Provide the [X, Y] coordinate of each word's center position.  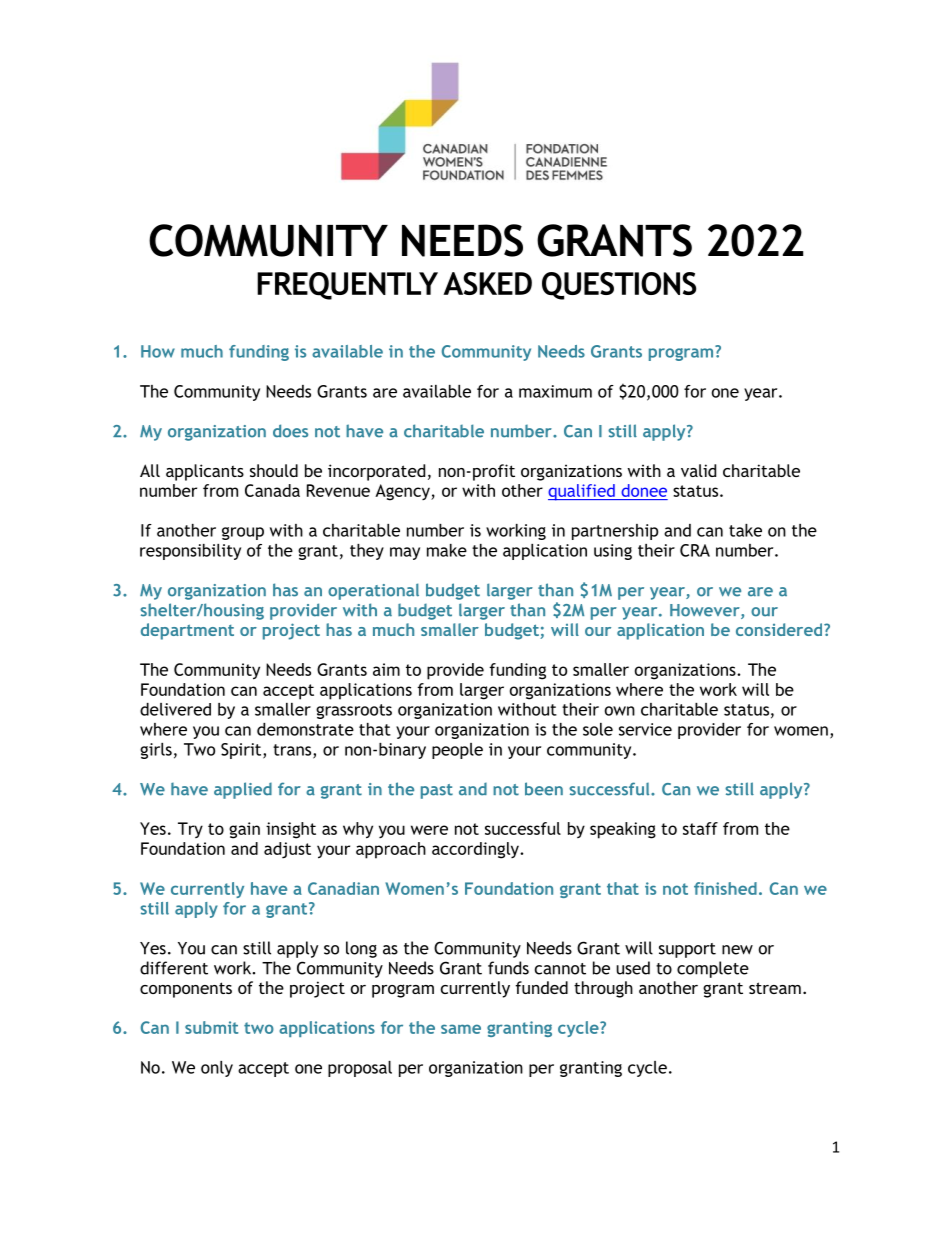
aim [386, 669]
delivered [175, 709]
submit [211, 1027]
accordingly [476, 850]
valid [698, 470]
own [620, 711]
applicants [205, 472]
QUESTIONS [619, 286]
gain [244, 830]
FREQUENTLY [347, 286]
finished [725, 888]
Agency [403, 492]
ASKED [487, 283]
